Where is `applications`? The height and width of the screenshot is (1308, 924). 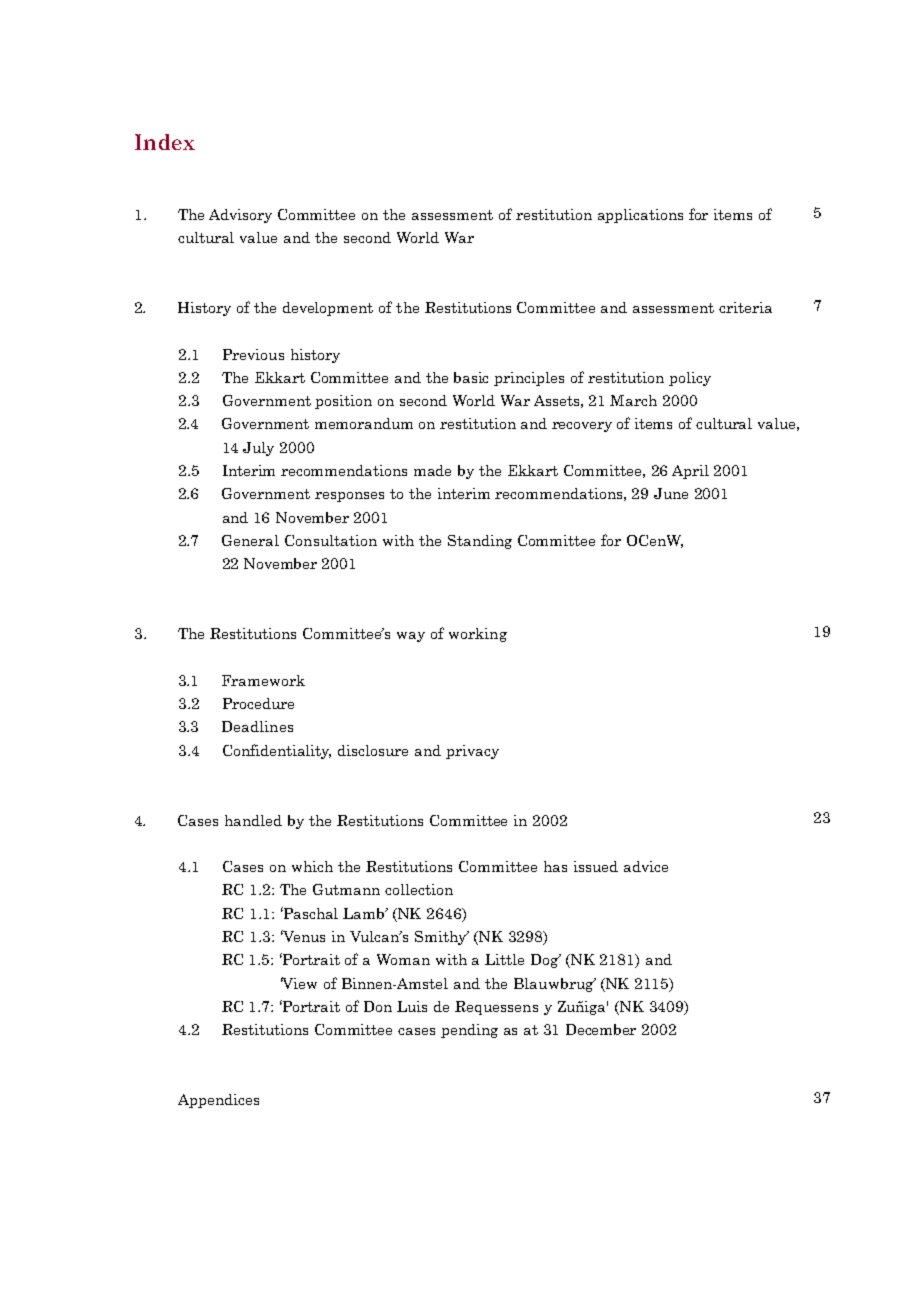 applications is located at coordinates (640, 216).
